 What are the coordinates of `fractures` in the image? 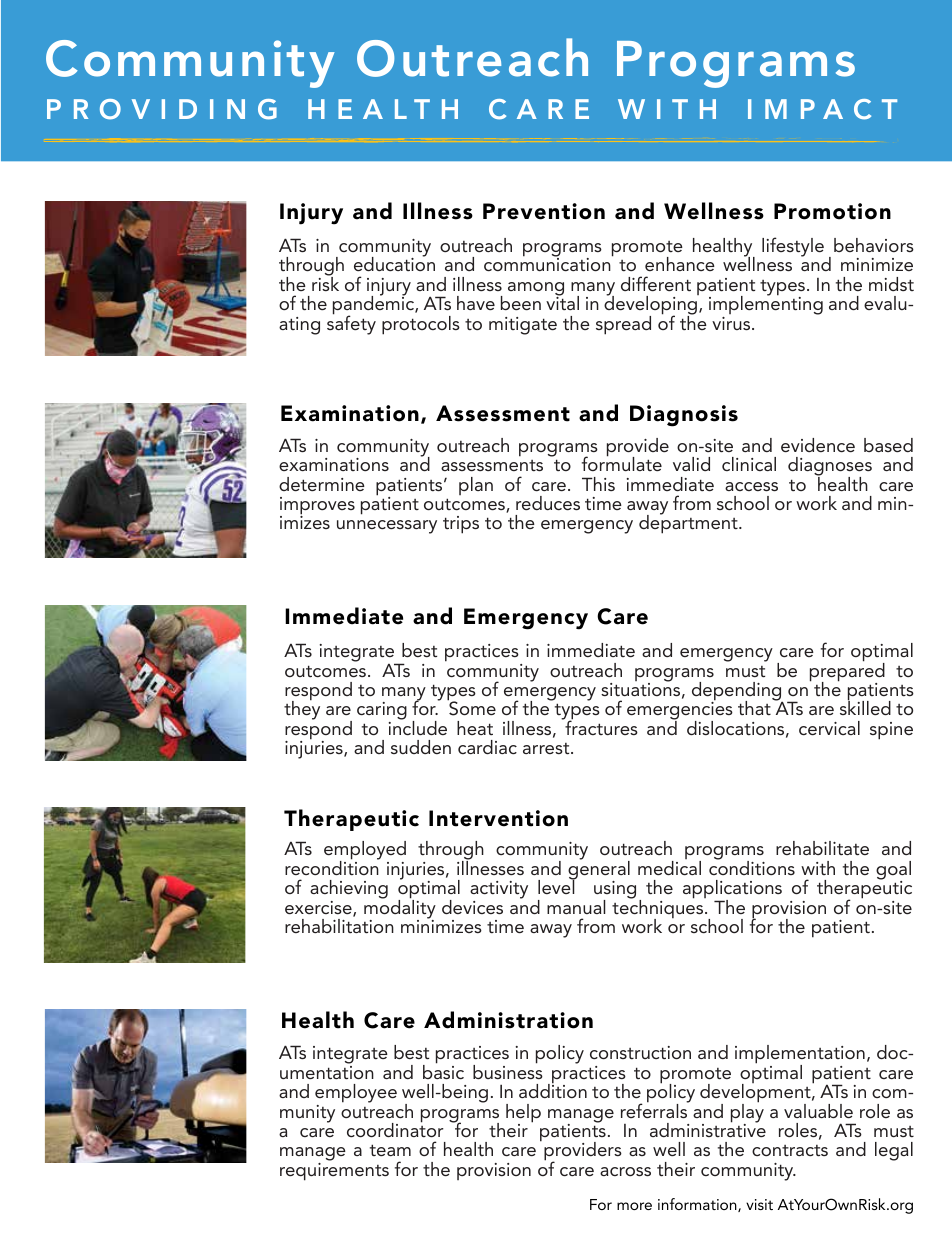 It's located at (600, 727).
